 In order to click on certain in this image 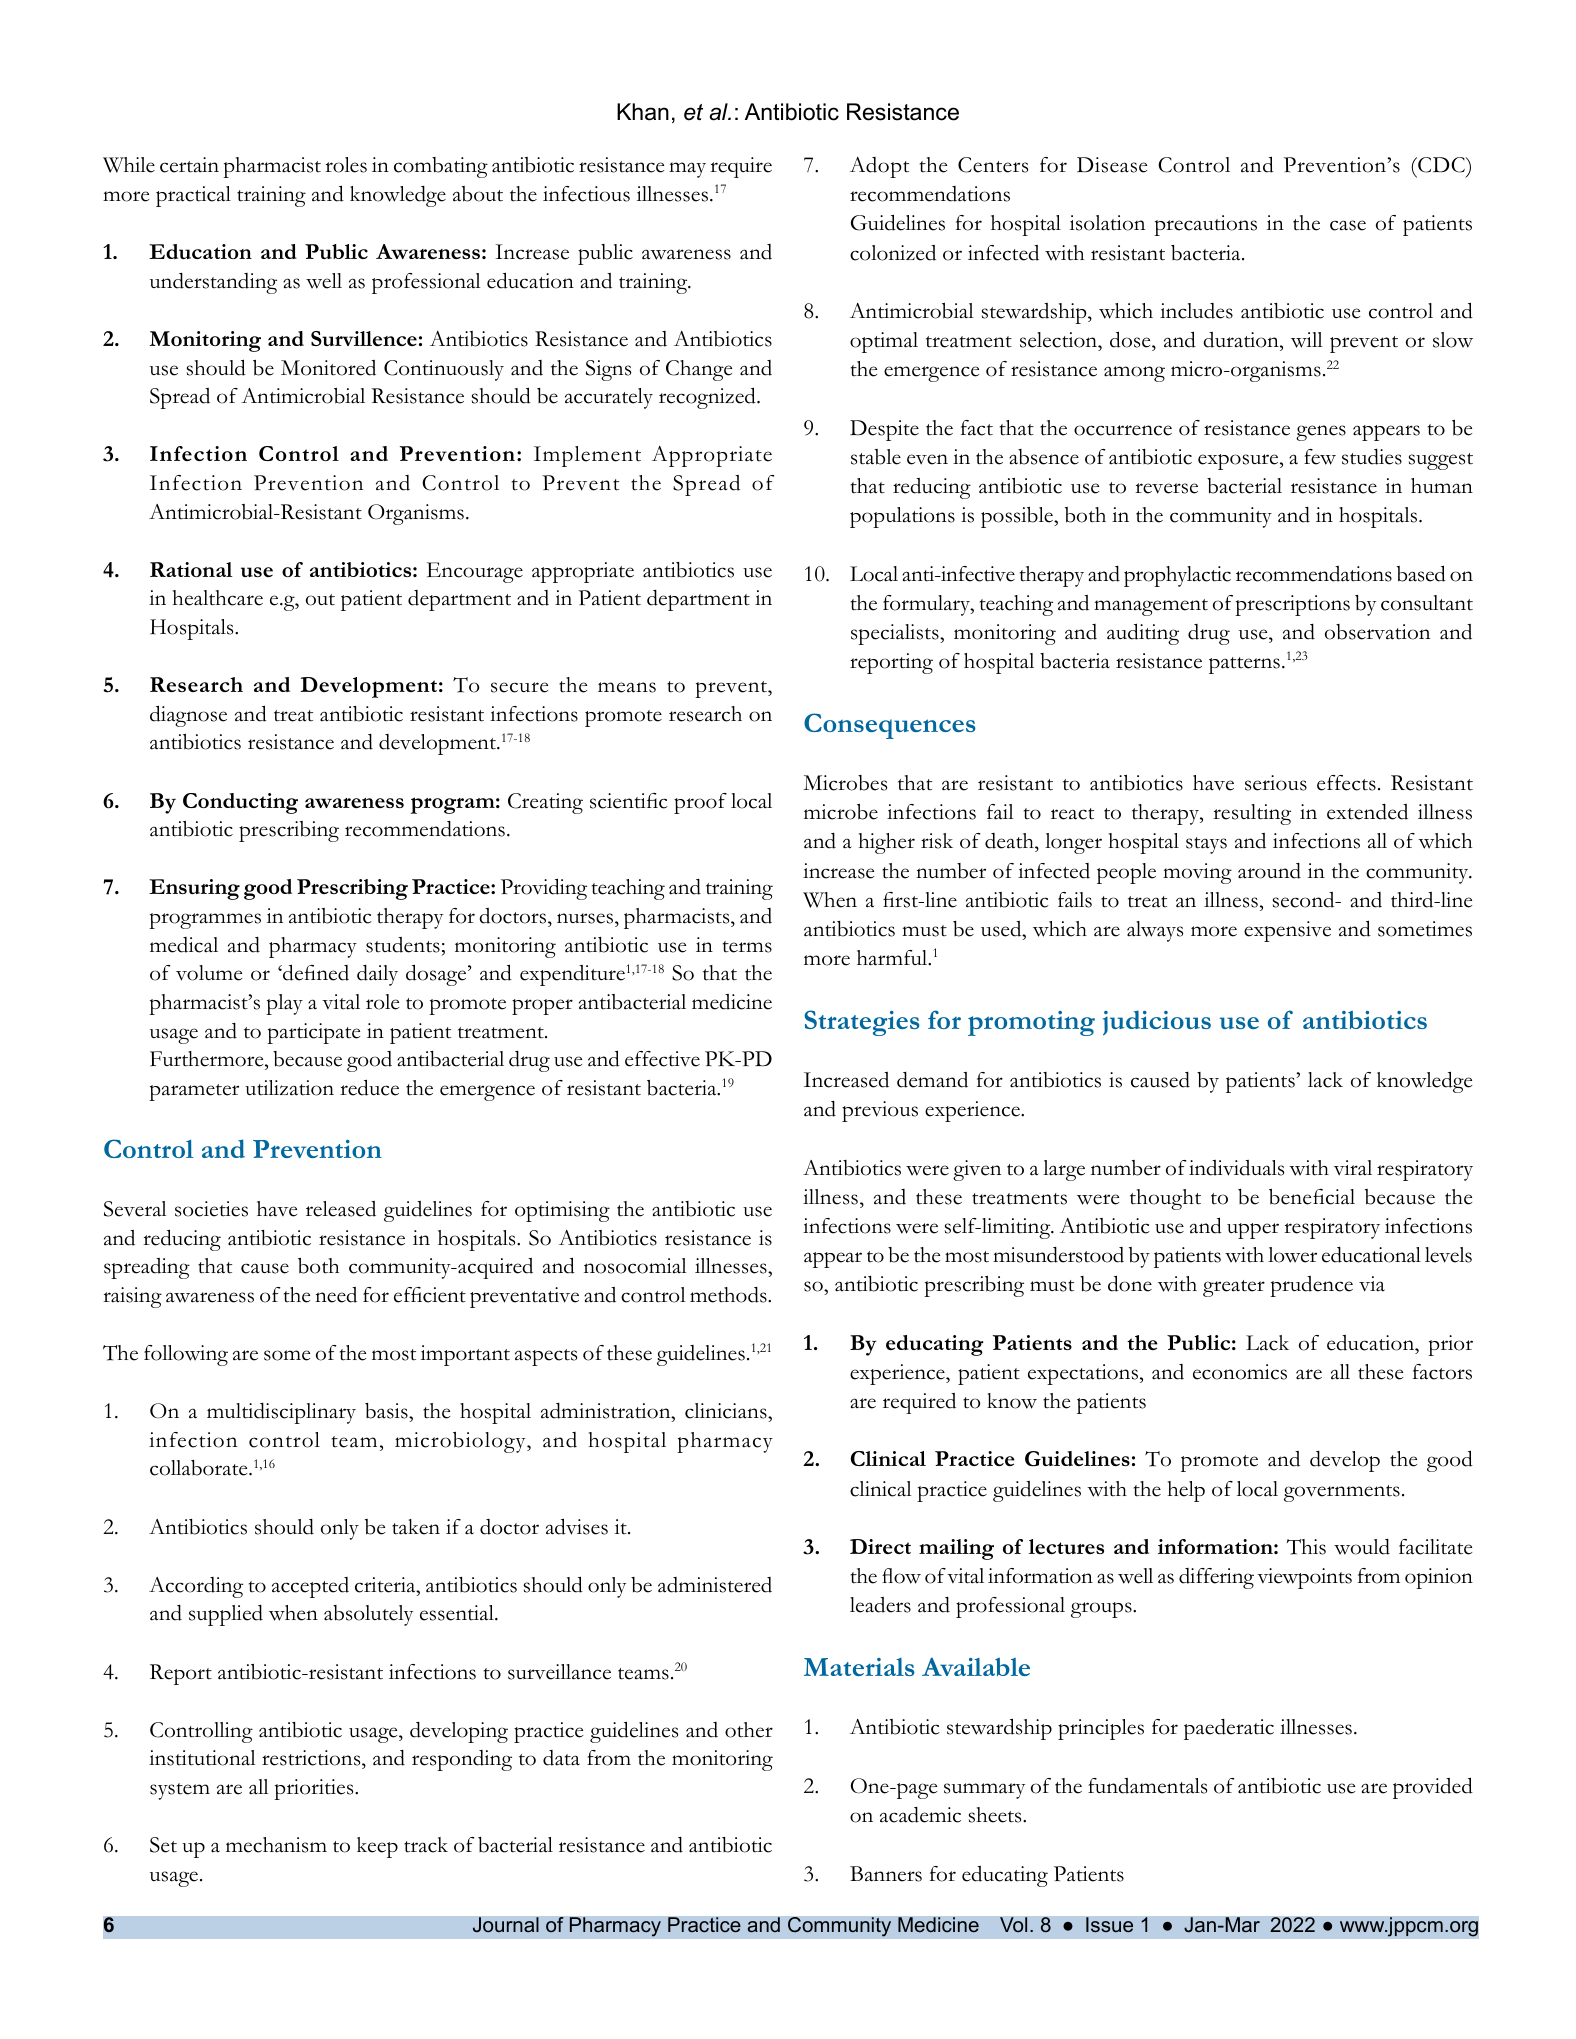, I will do `click(189, 165)`.
